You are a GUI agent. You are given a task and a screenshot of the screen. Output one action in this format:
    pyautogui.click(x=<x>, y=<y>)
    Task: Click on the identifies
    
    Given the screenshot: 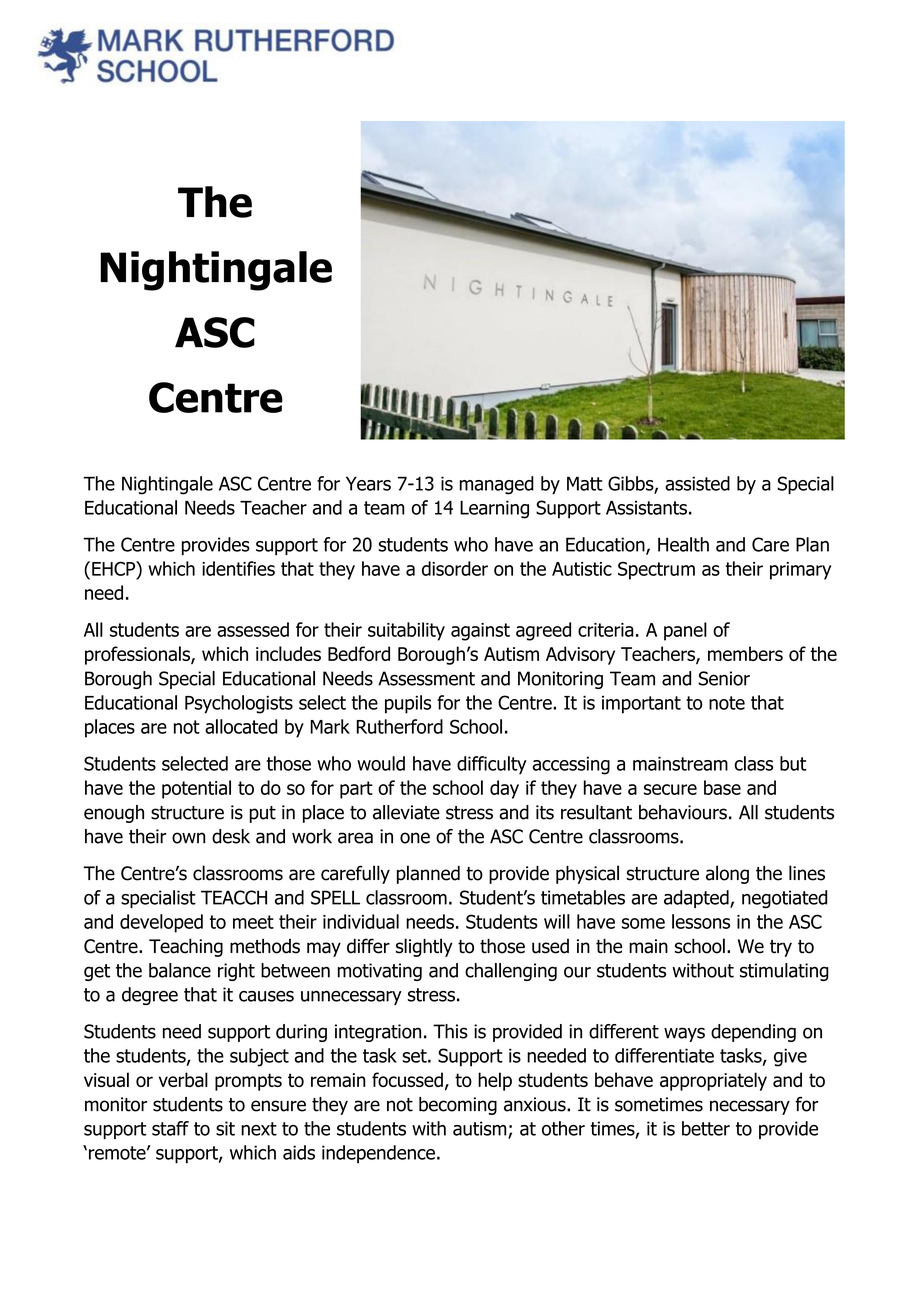 What is the action you would take?
    pyautogui.click(x=238, y=568)
